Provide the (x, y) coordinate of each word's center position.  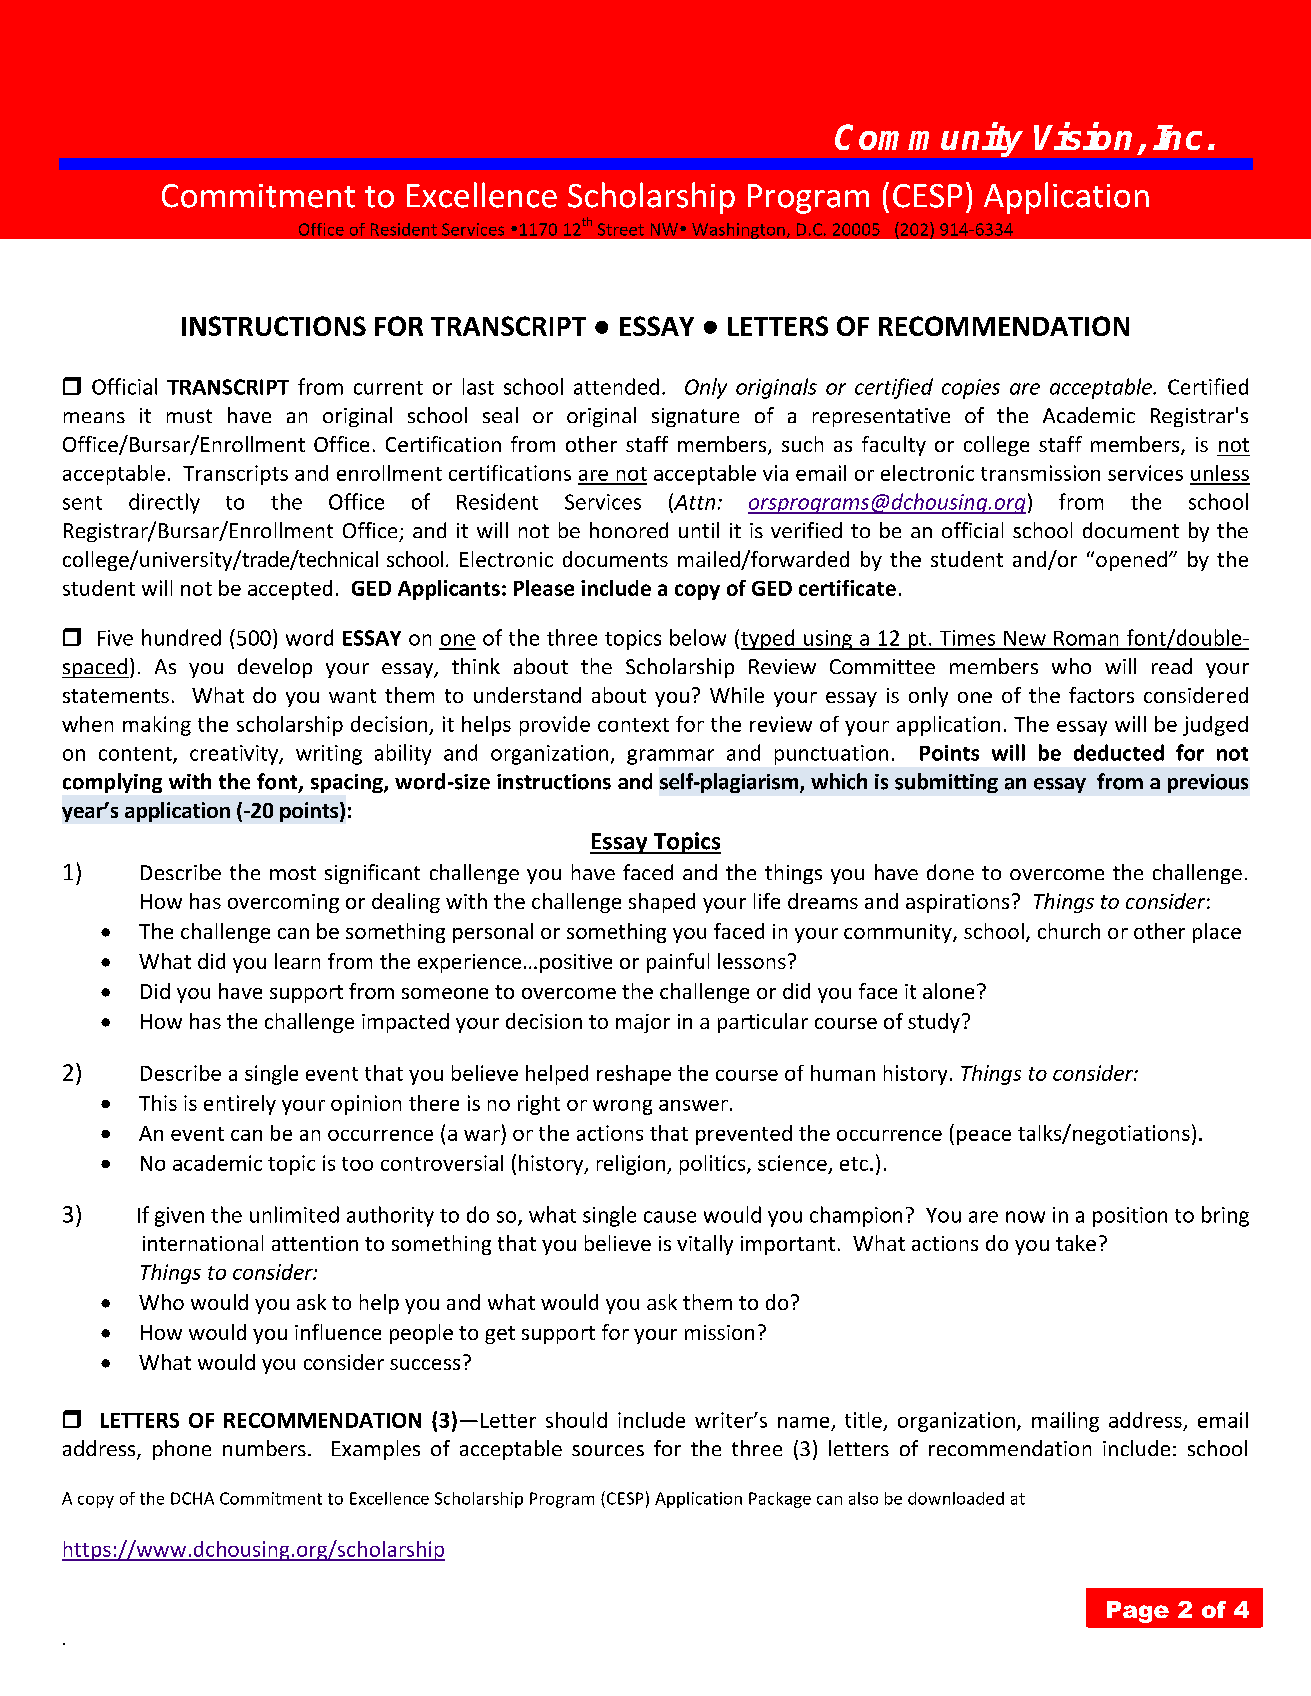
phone (182, 1450)
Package (780, 1500)
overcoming (283, 903)
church (1069, 931)
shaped (662, 903)
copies (971, 389)
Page (1138, 1612)
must (189, 416)
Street (621, 229)
